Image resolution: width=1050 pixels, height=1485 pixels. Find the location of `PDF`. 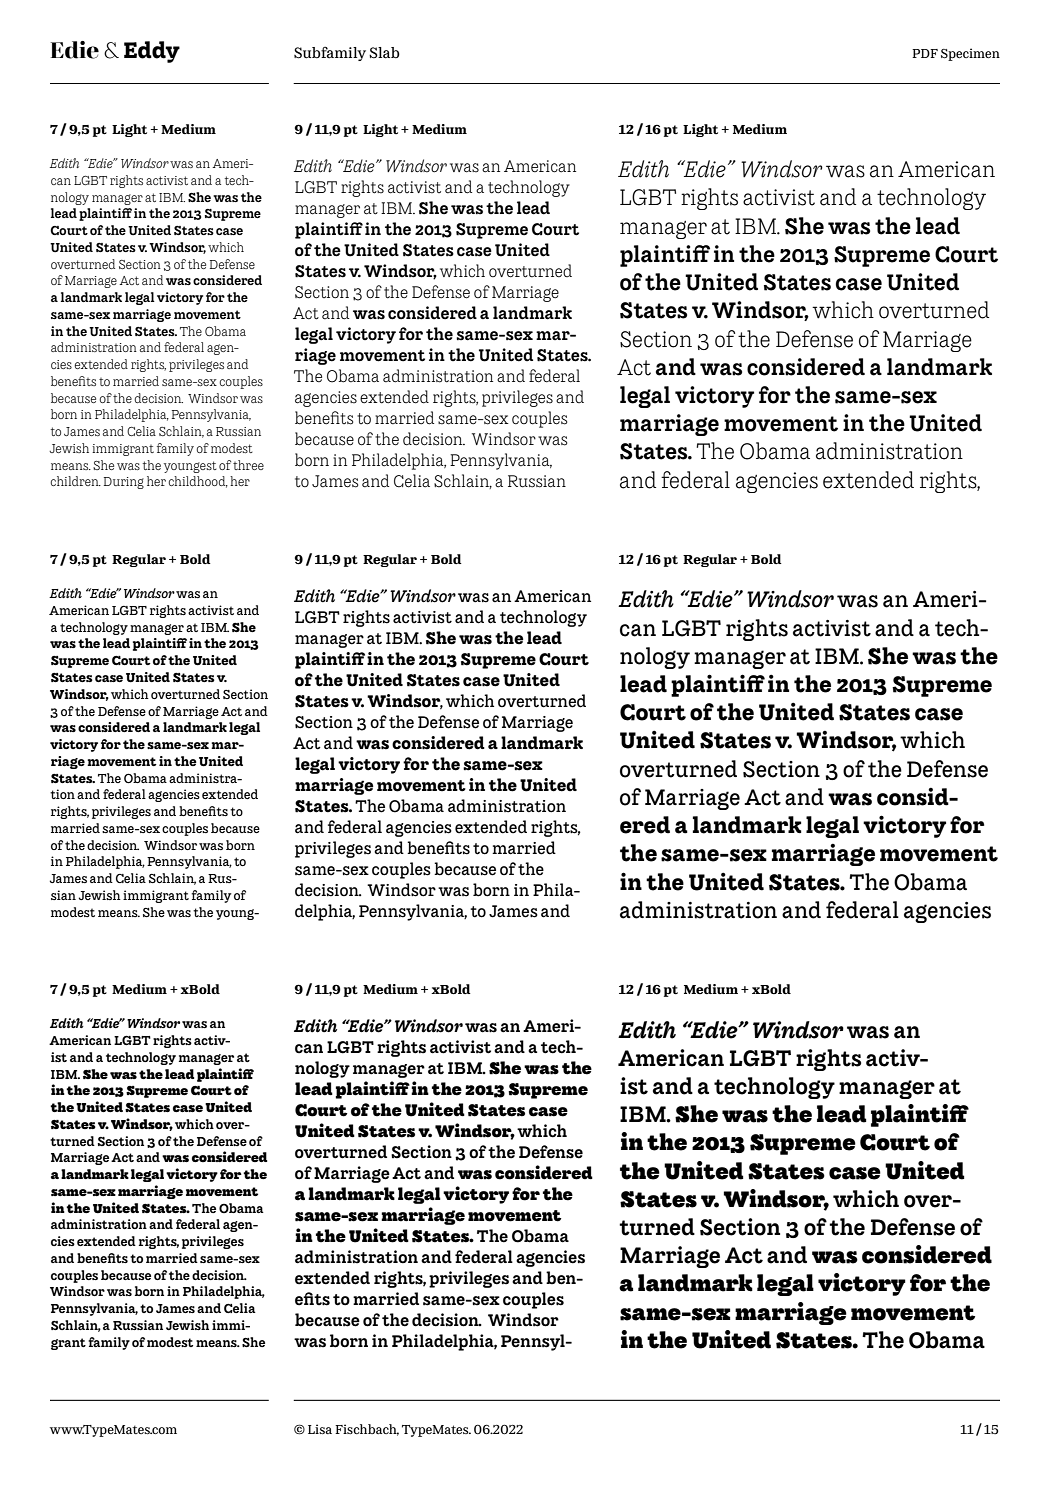

PDF is located at coordinates (925, 53).
